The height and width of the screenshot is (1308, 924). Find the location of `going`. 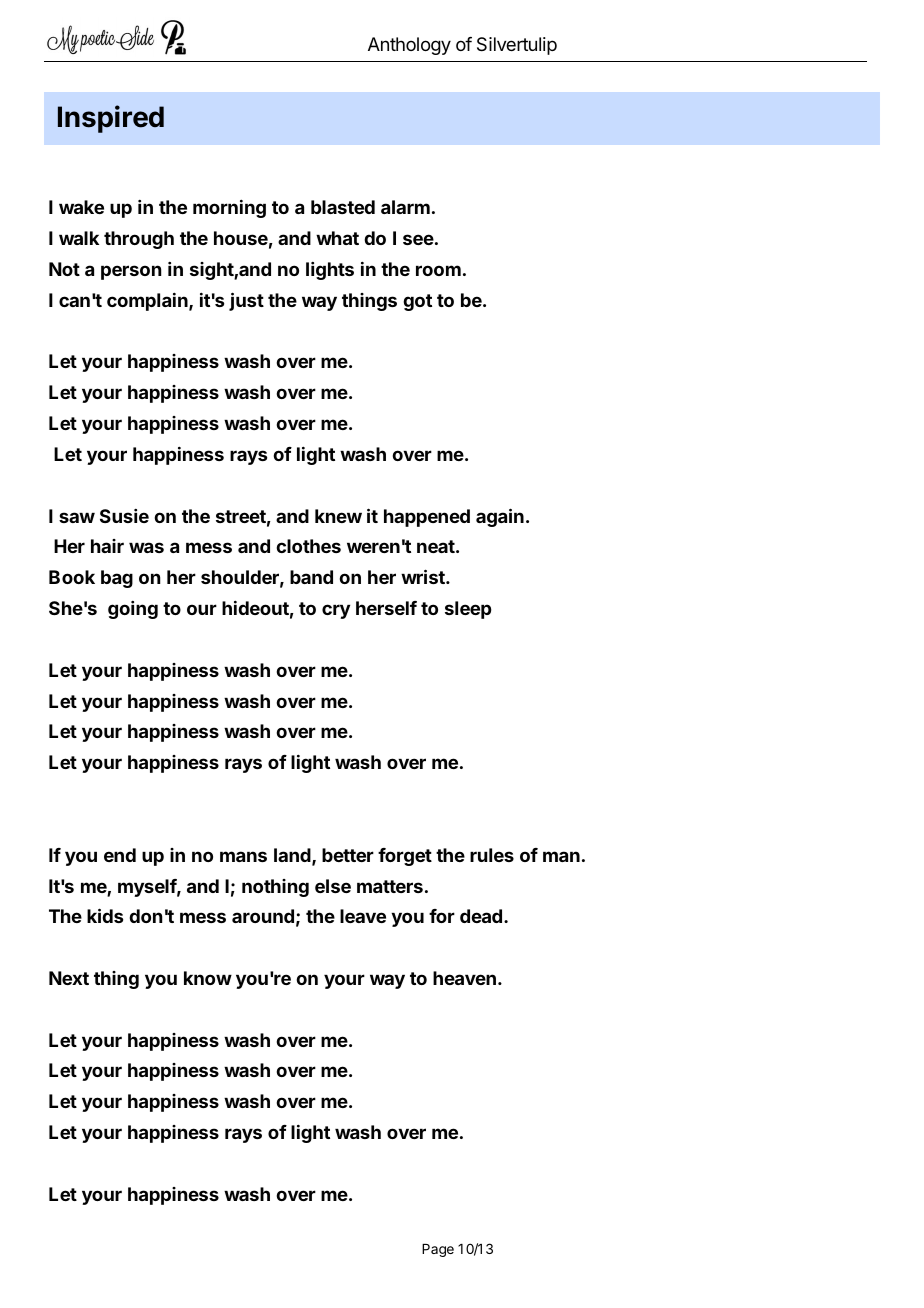

going is located at coordinates (133, 610).
